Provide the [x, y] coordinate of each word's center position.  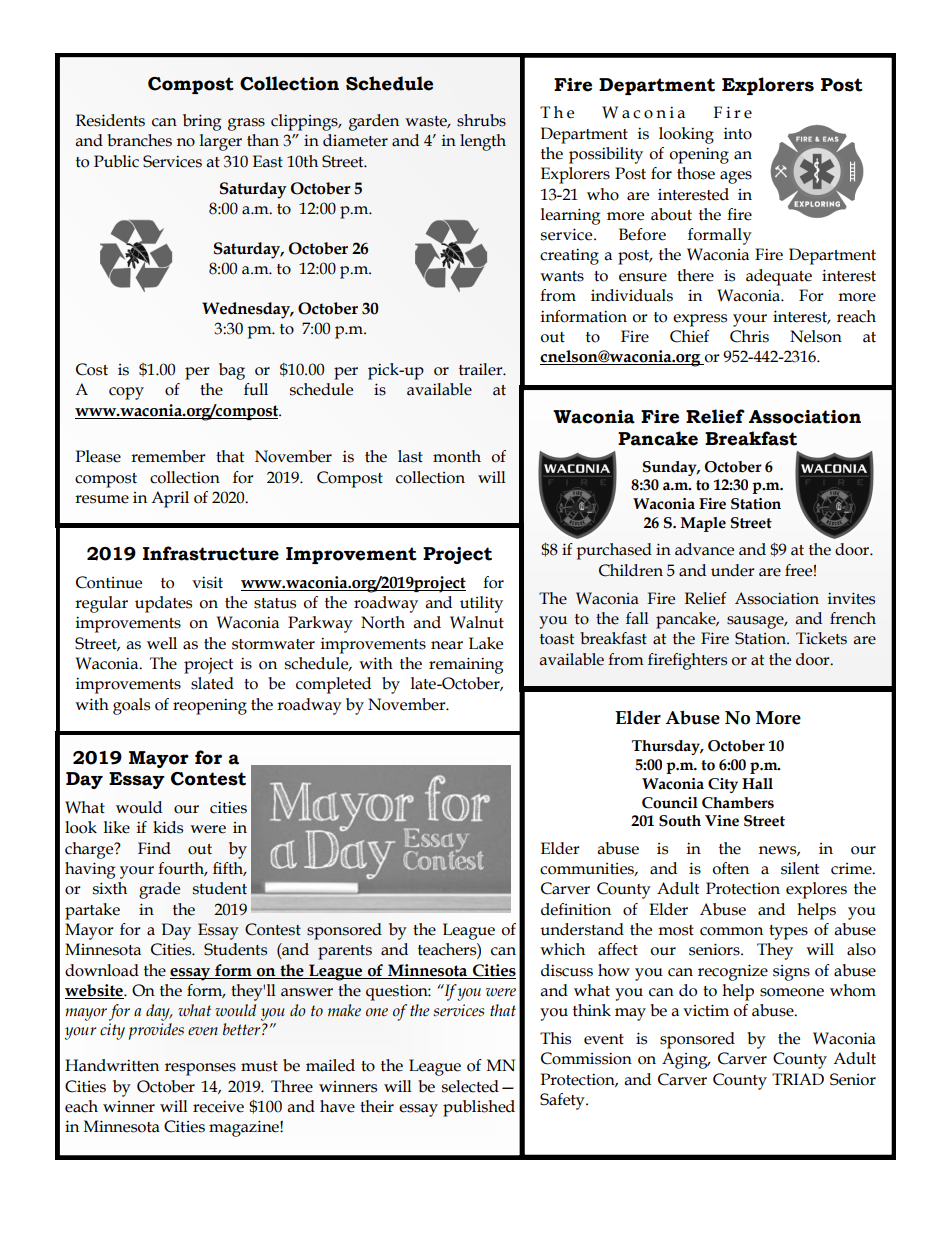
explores [816, 890]
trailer [482, 369]
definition [576, 909]
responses [200, 1069]
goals [131, 706]
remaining [466, 665]
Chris [749, 336]
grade [159, 890]
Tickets [821, 638]
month [457, 456]
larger [221, 142]
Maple [703, 524]
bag [232, 371]
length [483, 142]
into [738, 133]
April [170, 499]
